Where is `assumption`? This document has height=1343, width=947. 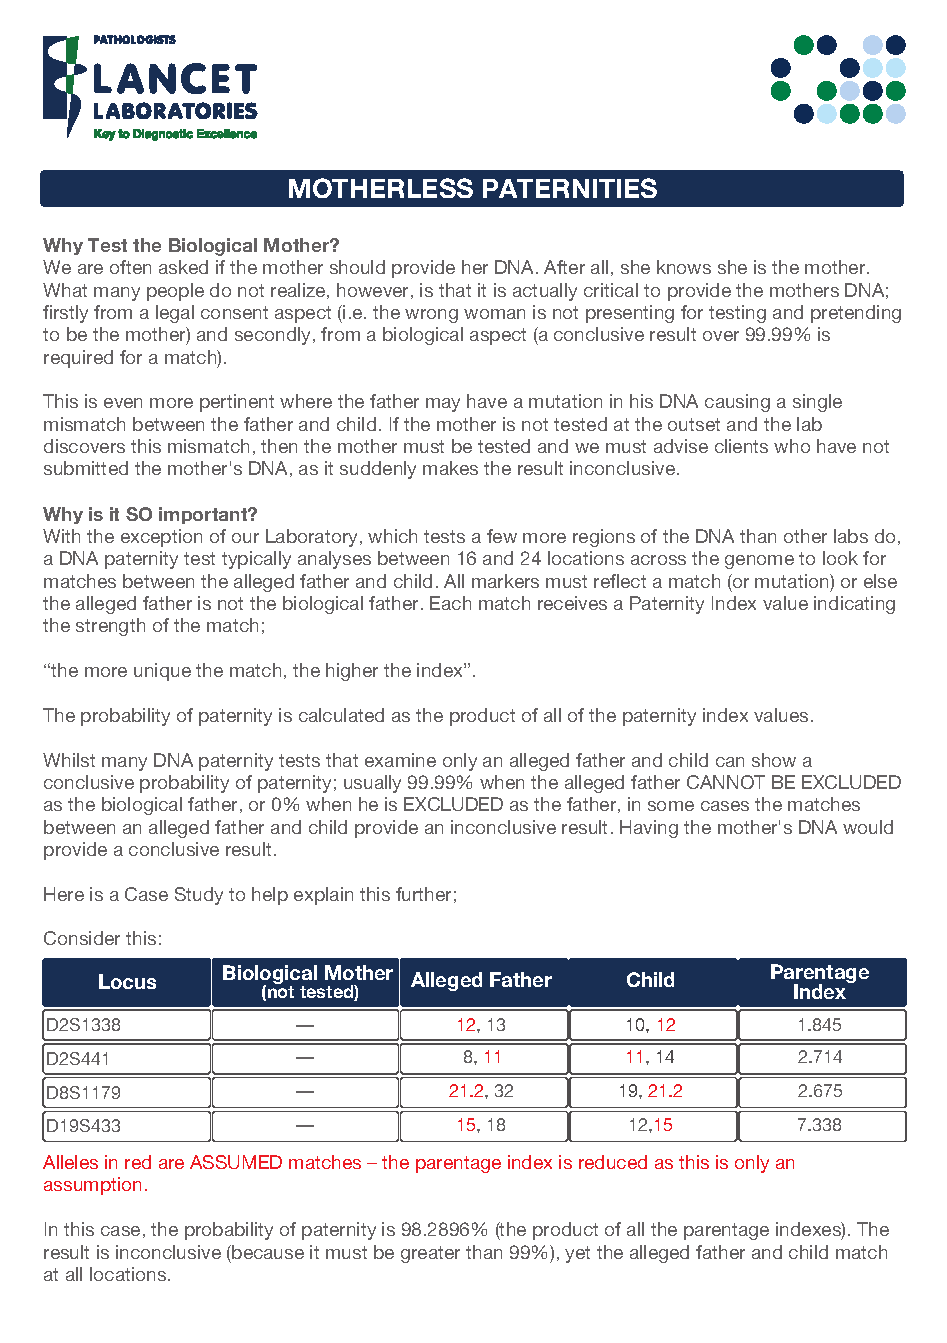 assumption is located at coordinates (92, 1186).
